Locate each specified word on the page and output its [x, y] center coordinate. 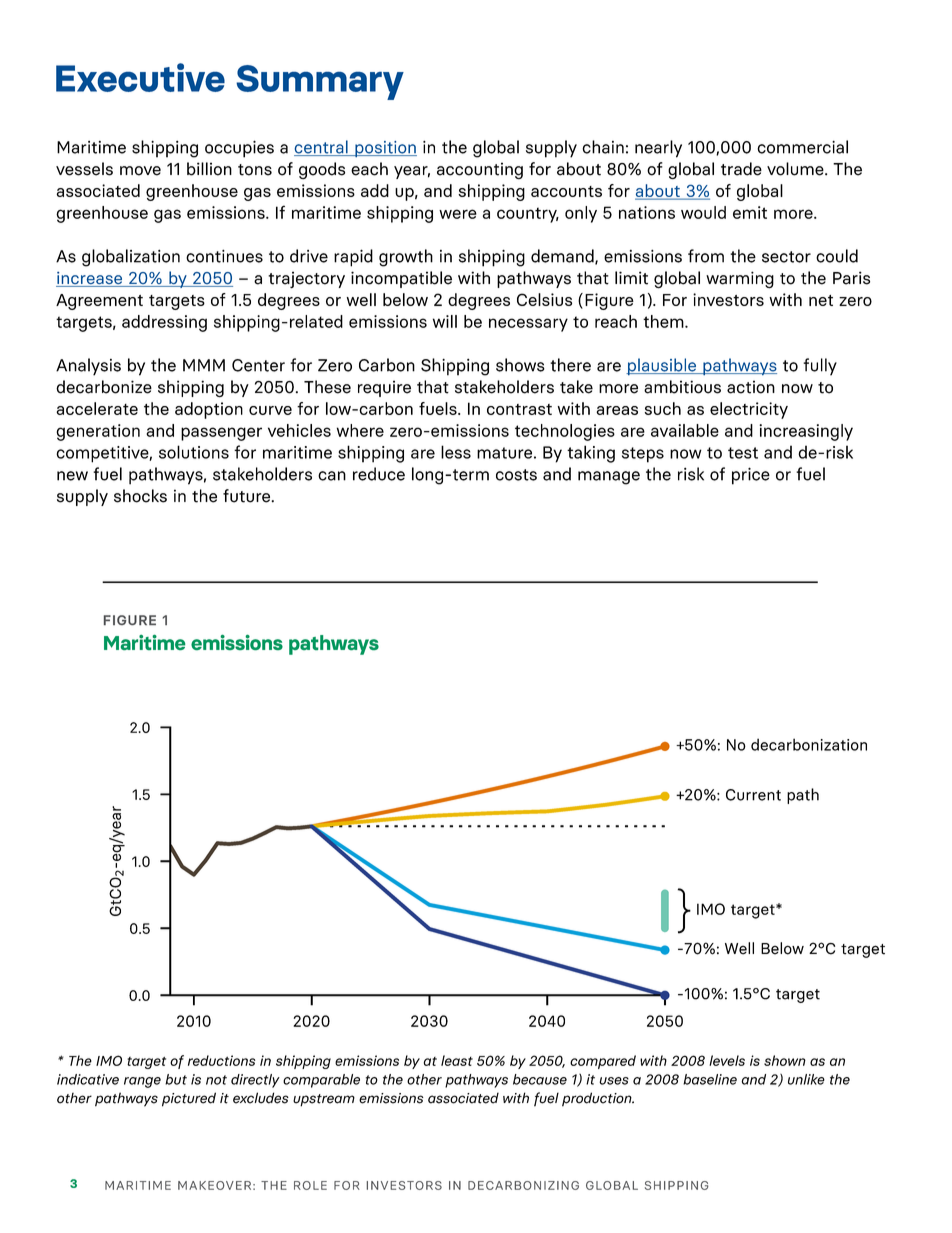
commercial [802, 147]
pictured [189, 1099]
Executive [140, 77]
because [540, 1079]
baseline [710, 1079]
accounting [480, 170]
